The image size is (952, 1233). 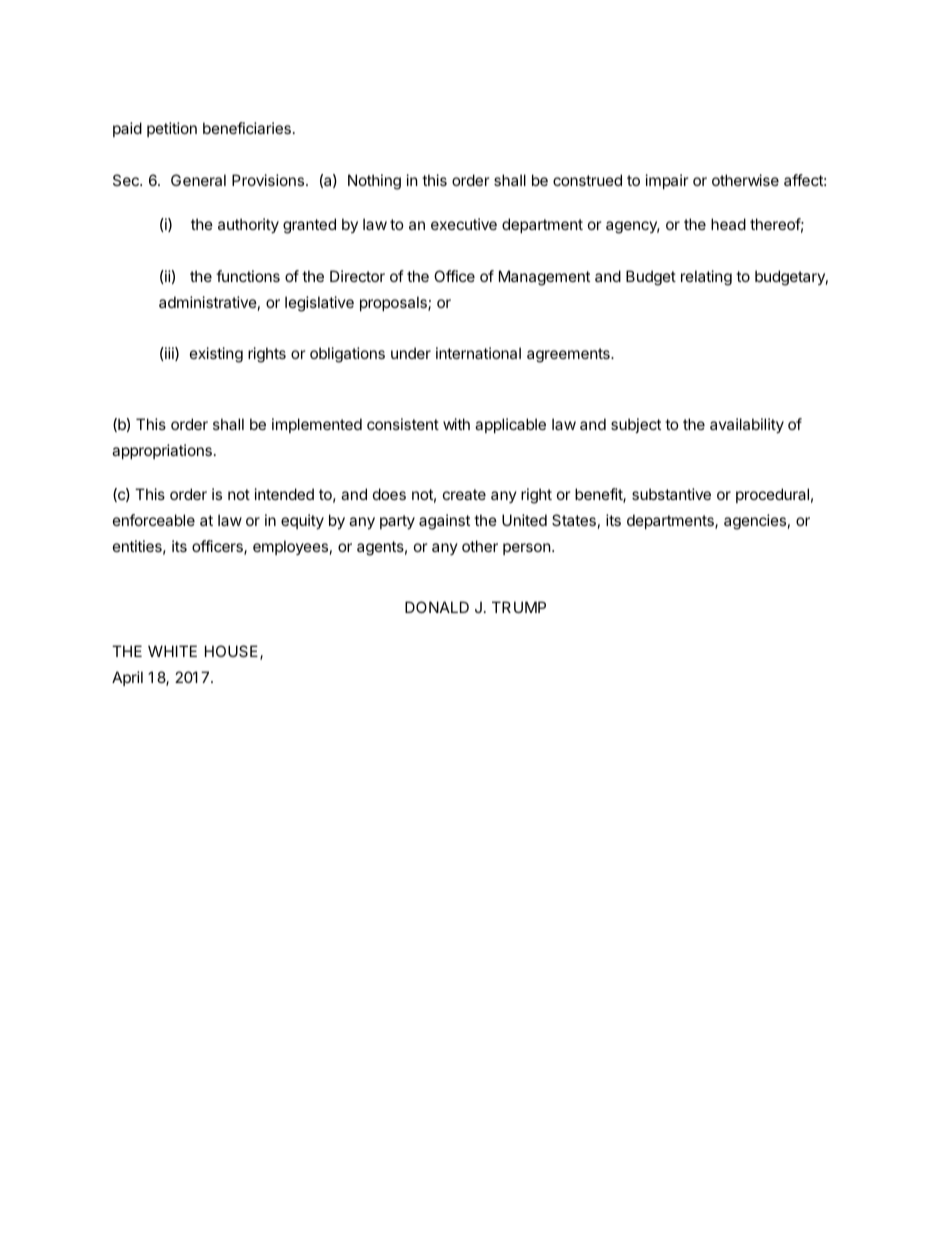 What do you see at coordinates (671, 494) in the document?
I see `substantive` at bounding box center [671, 494].
